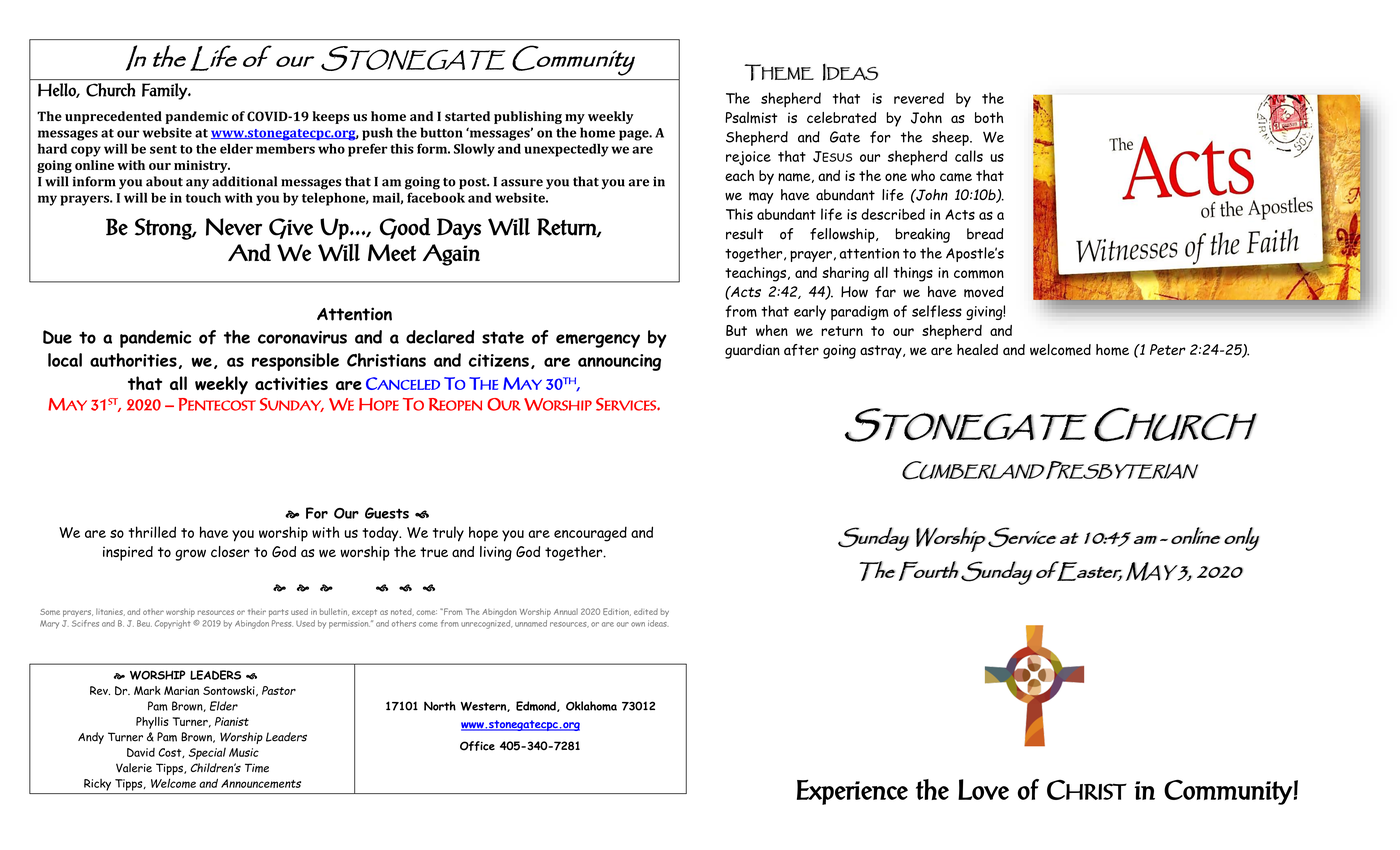 Image resolution: width=1400 pixels, height=850 pixels. Describe the element at coordinates (451, 255) in the screenshot. I see `Again` at that location.
